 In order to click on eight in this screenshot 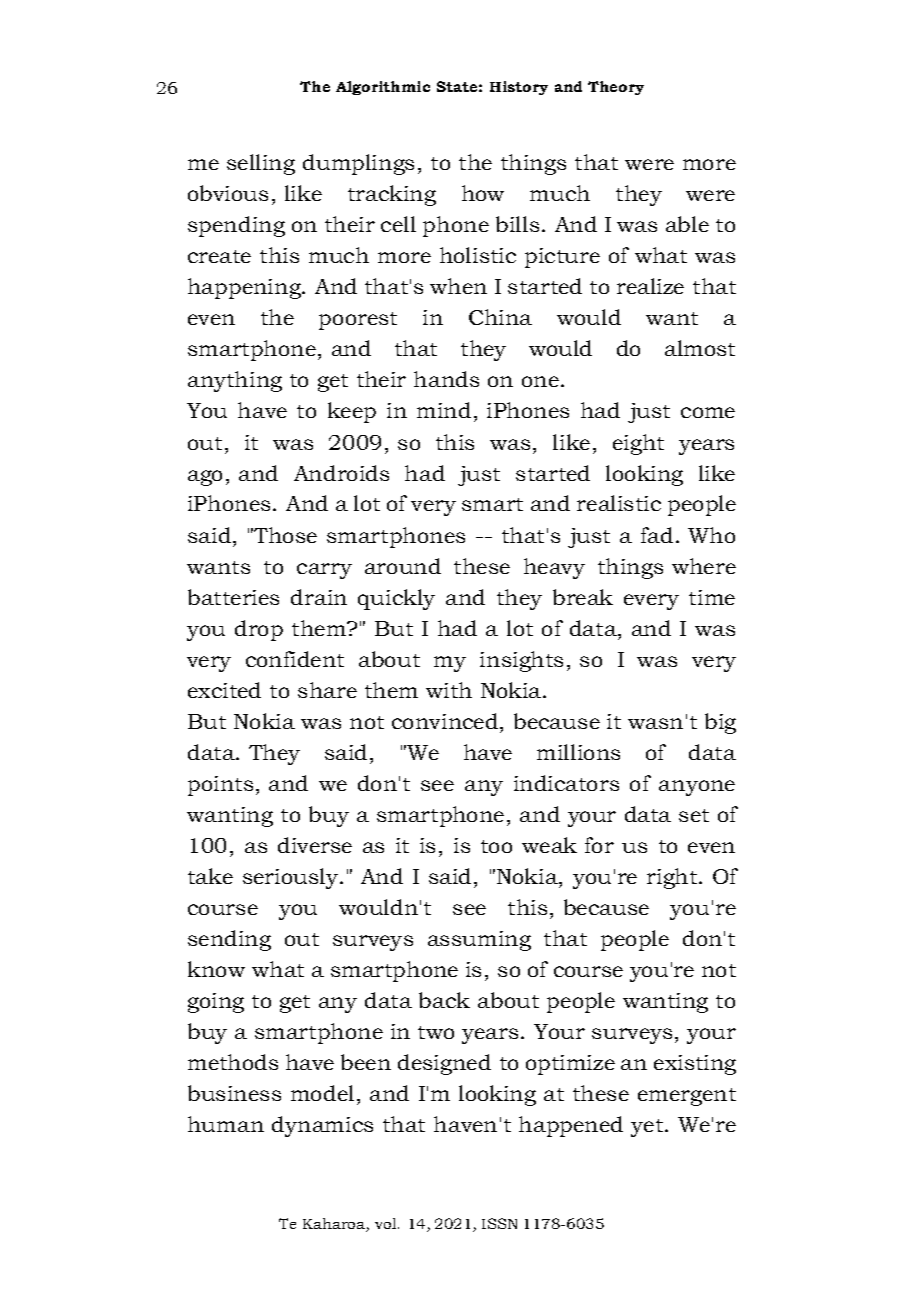, I will do `click(638, 444)`.
